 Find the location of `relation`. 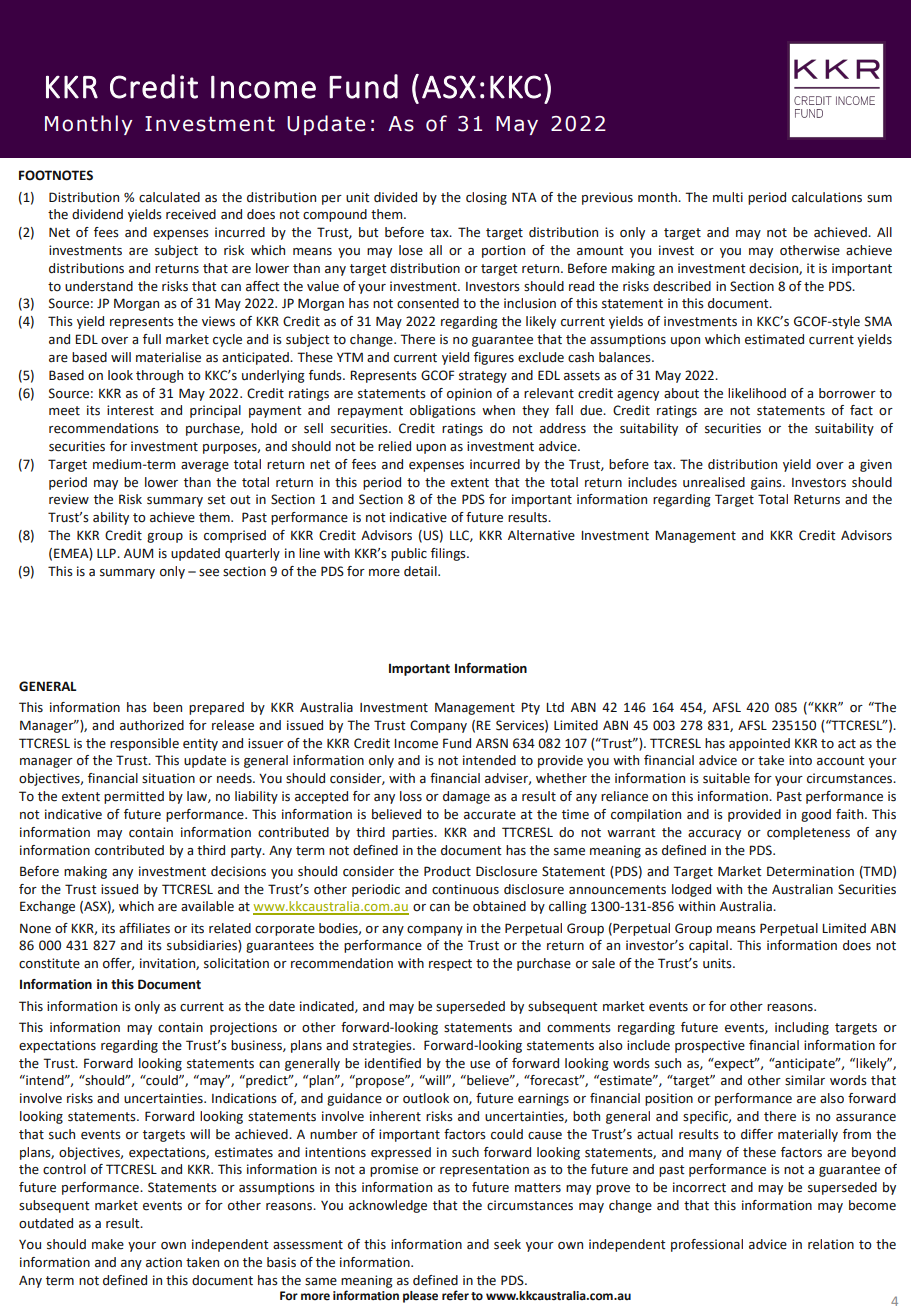

relation is located at coordinates (831, 1244).
